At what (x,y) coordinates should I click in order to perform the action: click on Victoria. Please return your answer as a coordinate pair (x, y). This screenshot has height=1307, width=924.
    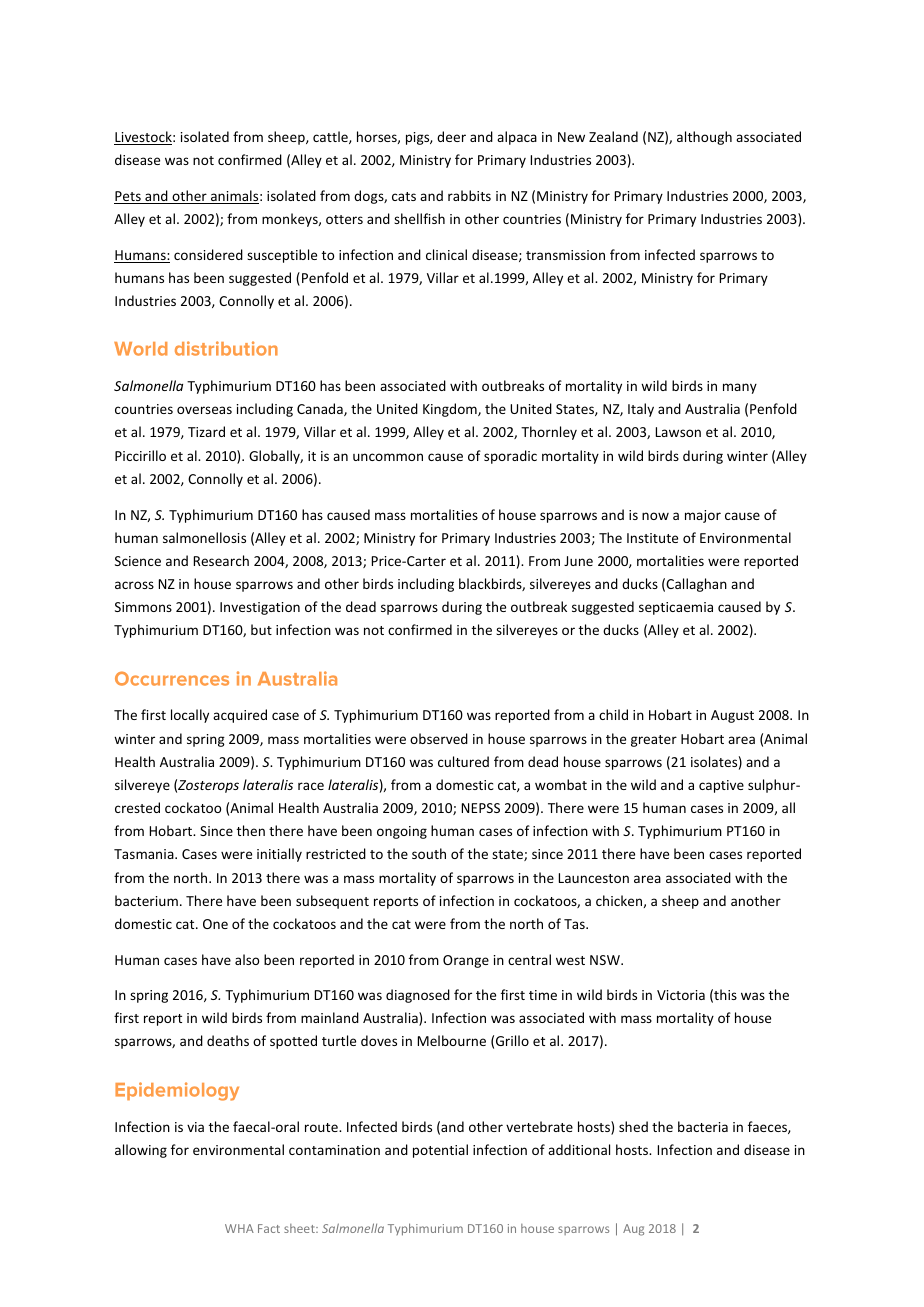
    Looking at the image, I should click on (681, 995).
